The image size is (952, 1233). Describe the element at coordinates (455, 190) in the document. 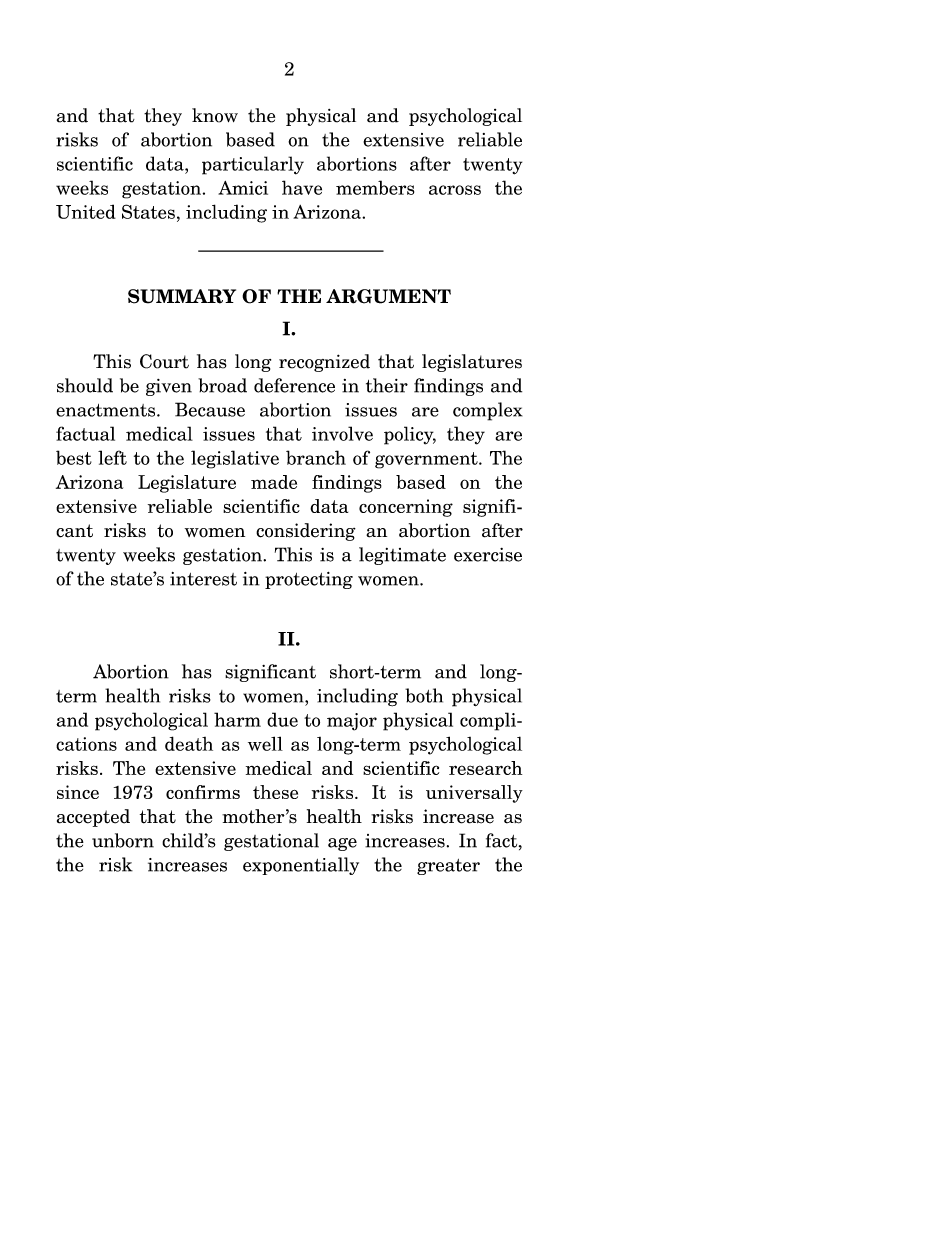

I see `across` at that location.
